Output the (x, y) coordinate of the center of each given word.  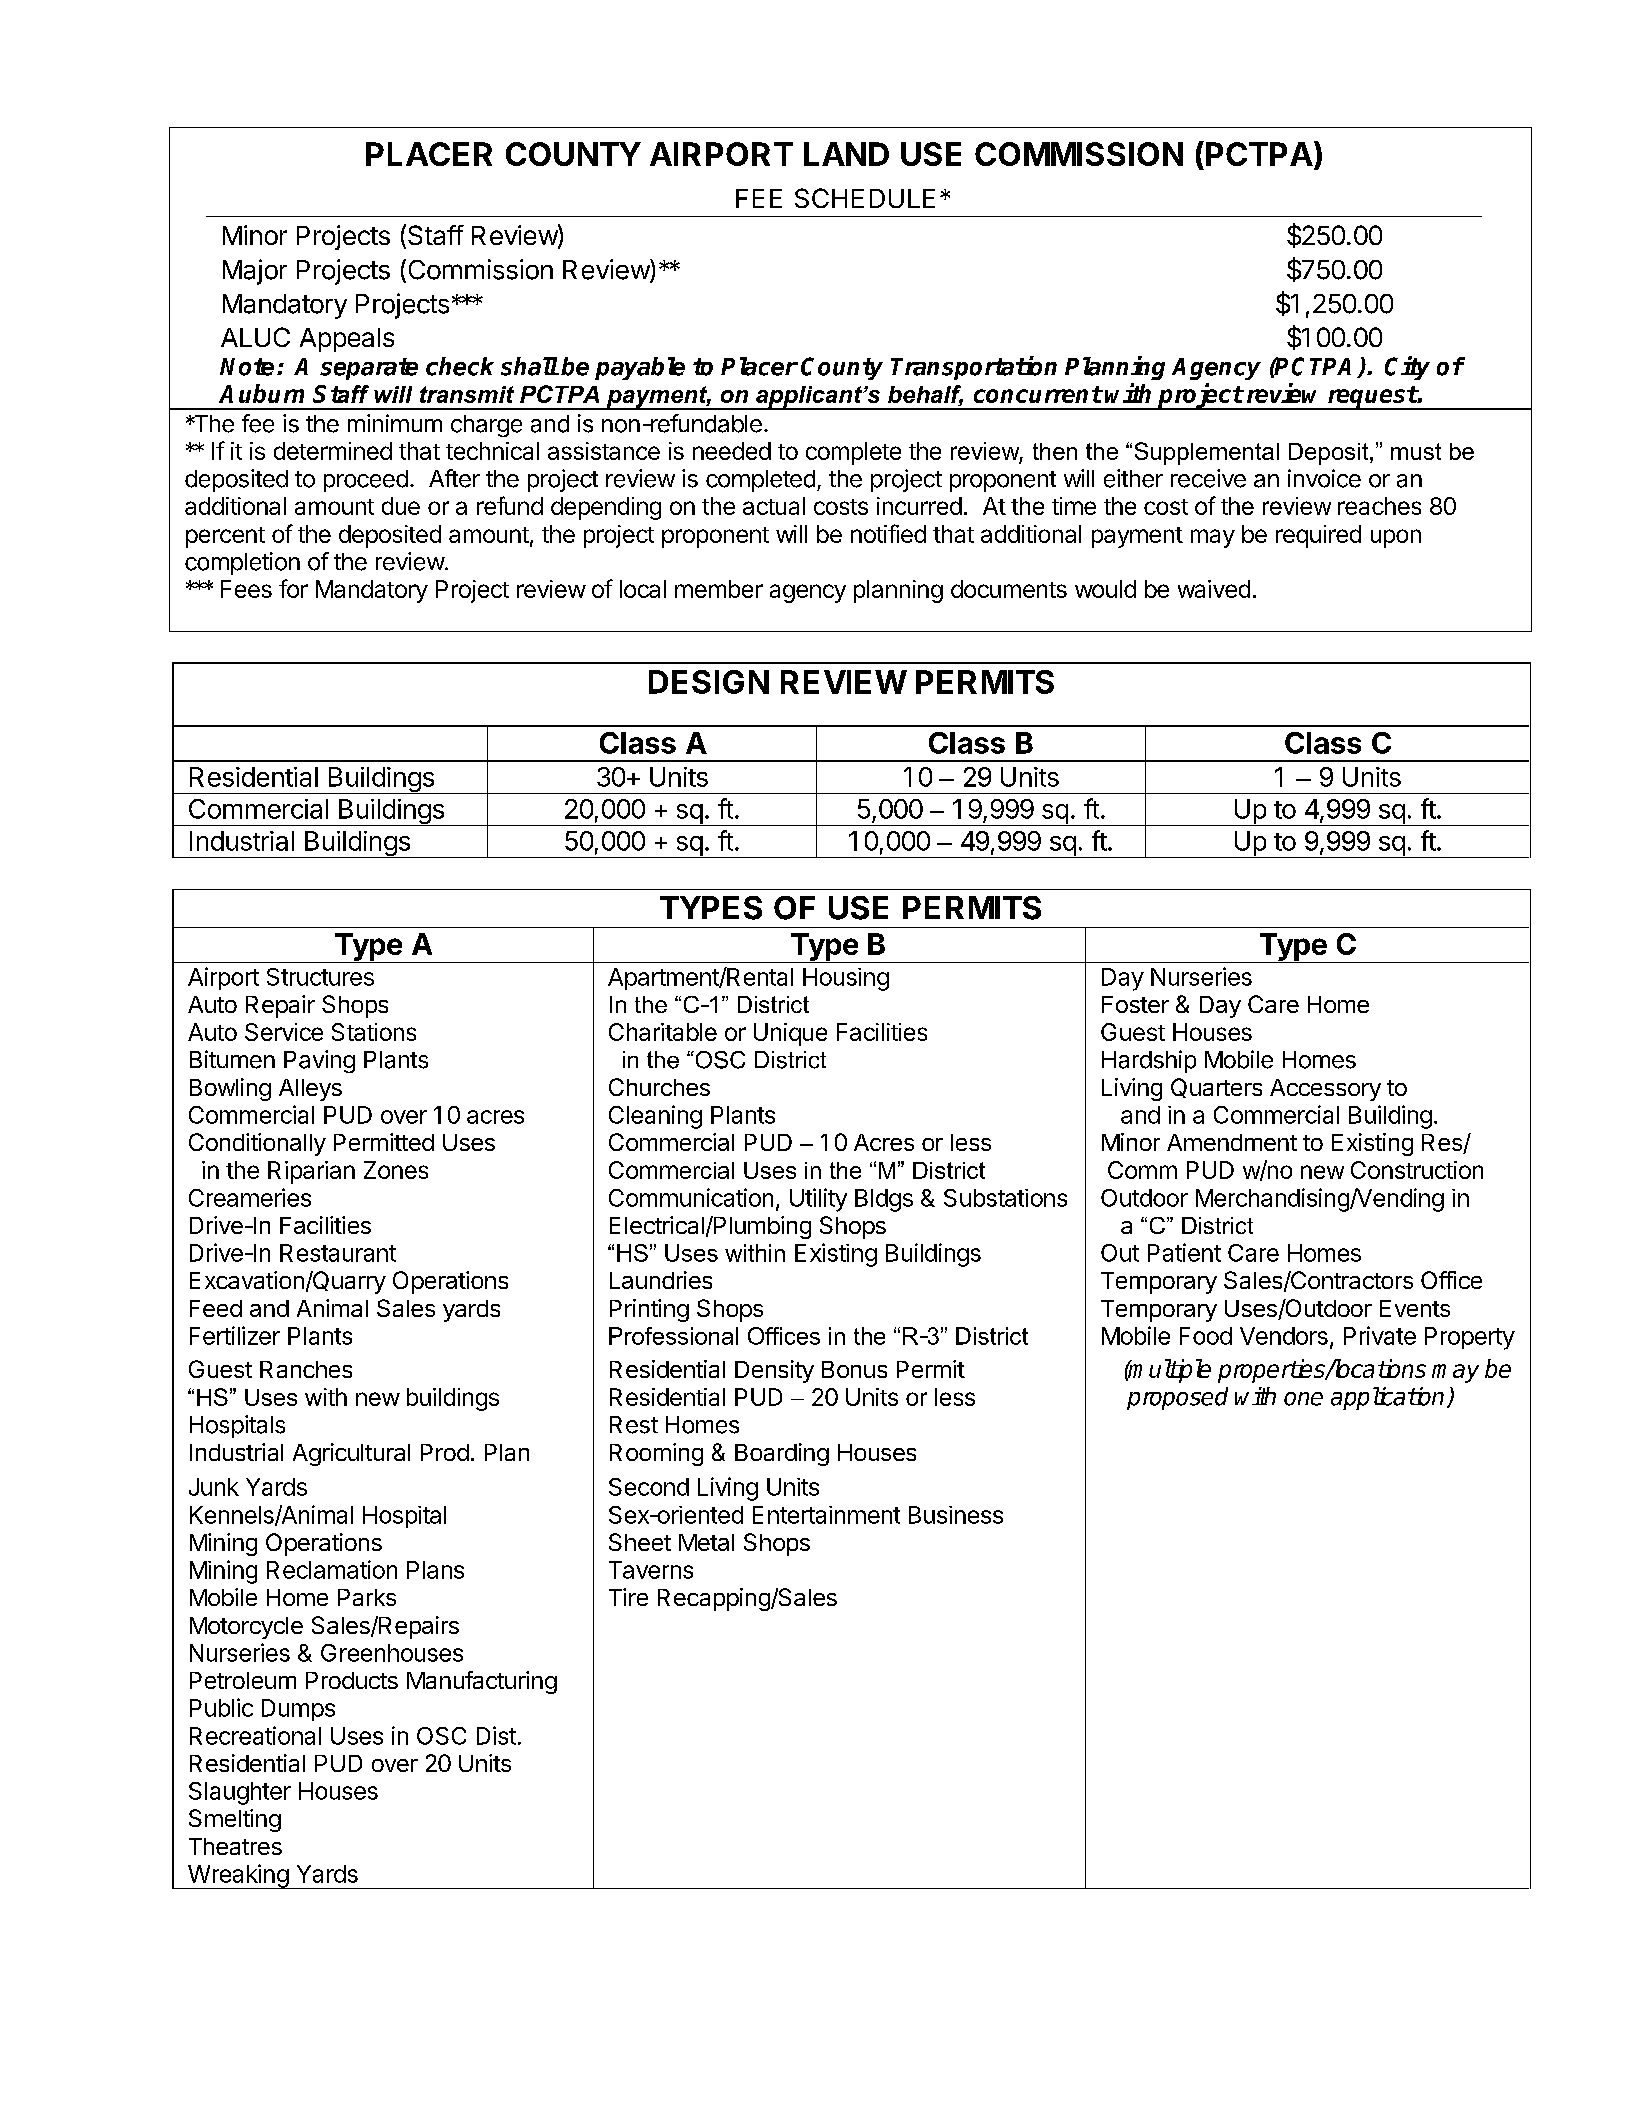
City (1407, 368)
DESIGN (709, 682)
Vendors (1284, 1336)
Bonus (854, 1369)
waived (1214, 589)
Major (255, 272)
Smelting (235, 1820)
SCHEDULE (865, 198)
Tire (628, 1597)
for (293, 588)
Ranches (306, 1369)
